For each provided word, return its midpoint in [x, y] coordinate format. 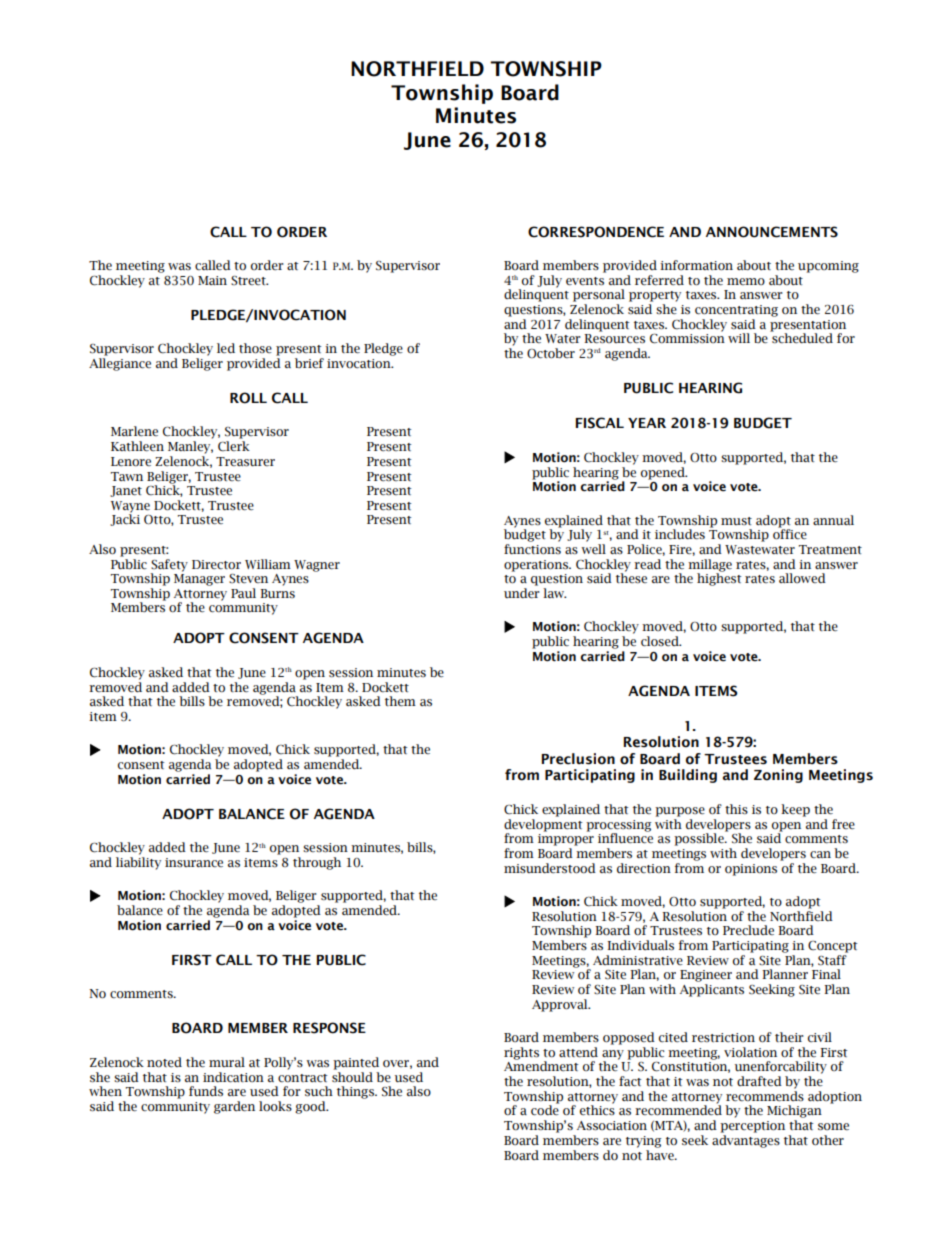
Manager [199, 580]
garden [234, 1107]
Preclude [748, 930]
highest [719, 578]
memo [746, 281]
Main [212, 280]
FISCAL [600, 423]
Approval [561, 1005]
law [554, 593]
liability [138, 863]
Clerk [234, 446]
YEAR [647, 423]
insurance [194, 862]
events [585, 281]
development [543, 826]
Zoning [778, 776]
